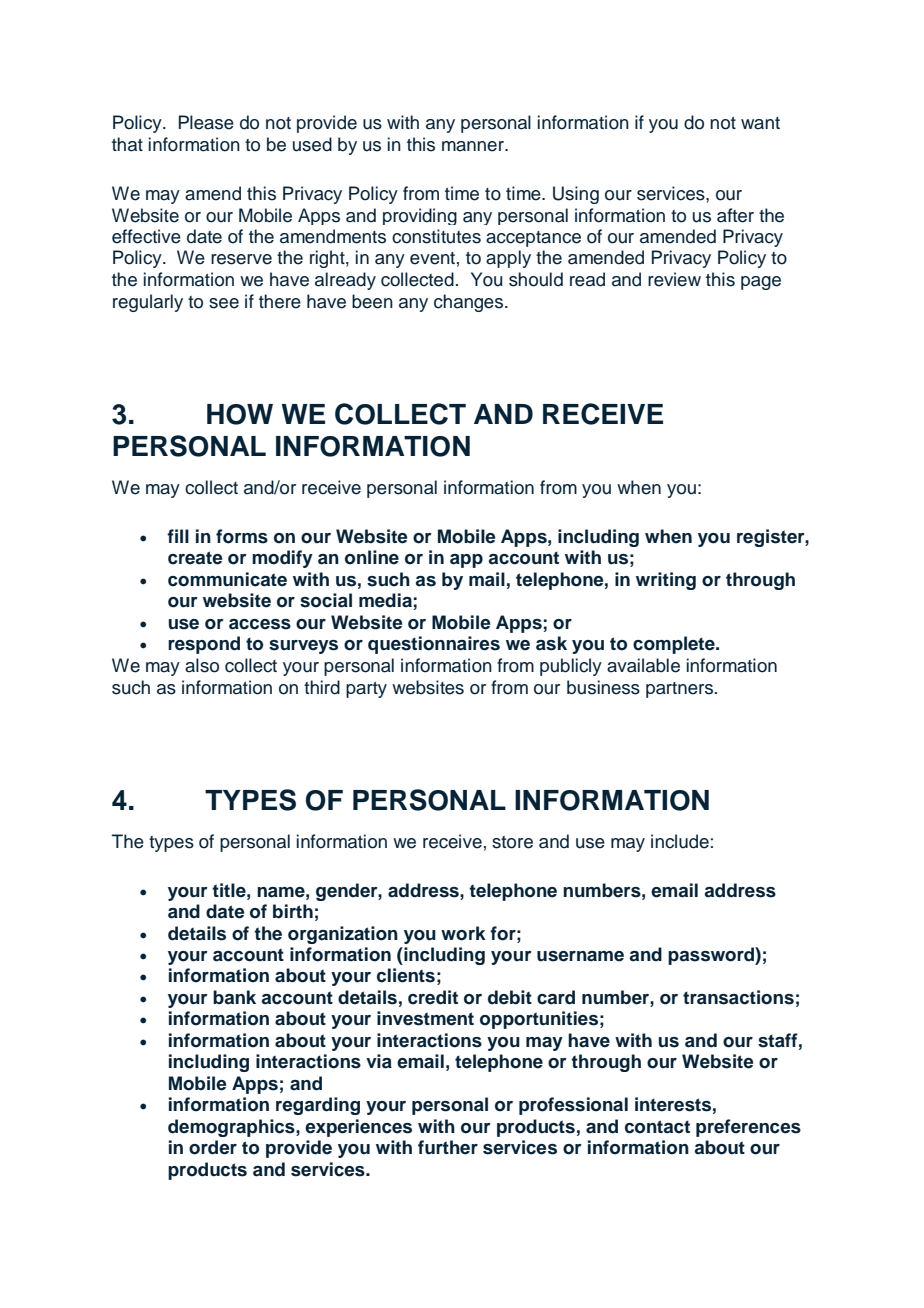 The width and height of the screenshot is (924, 1308). Describe the element at coordinates (674, 279) in the screenshot. I see `review` at that location.
